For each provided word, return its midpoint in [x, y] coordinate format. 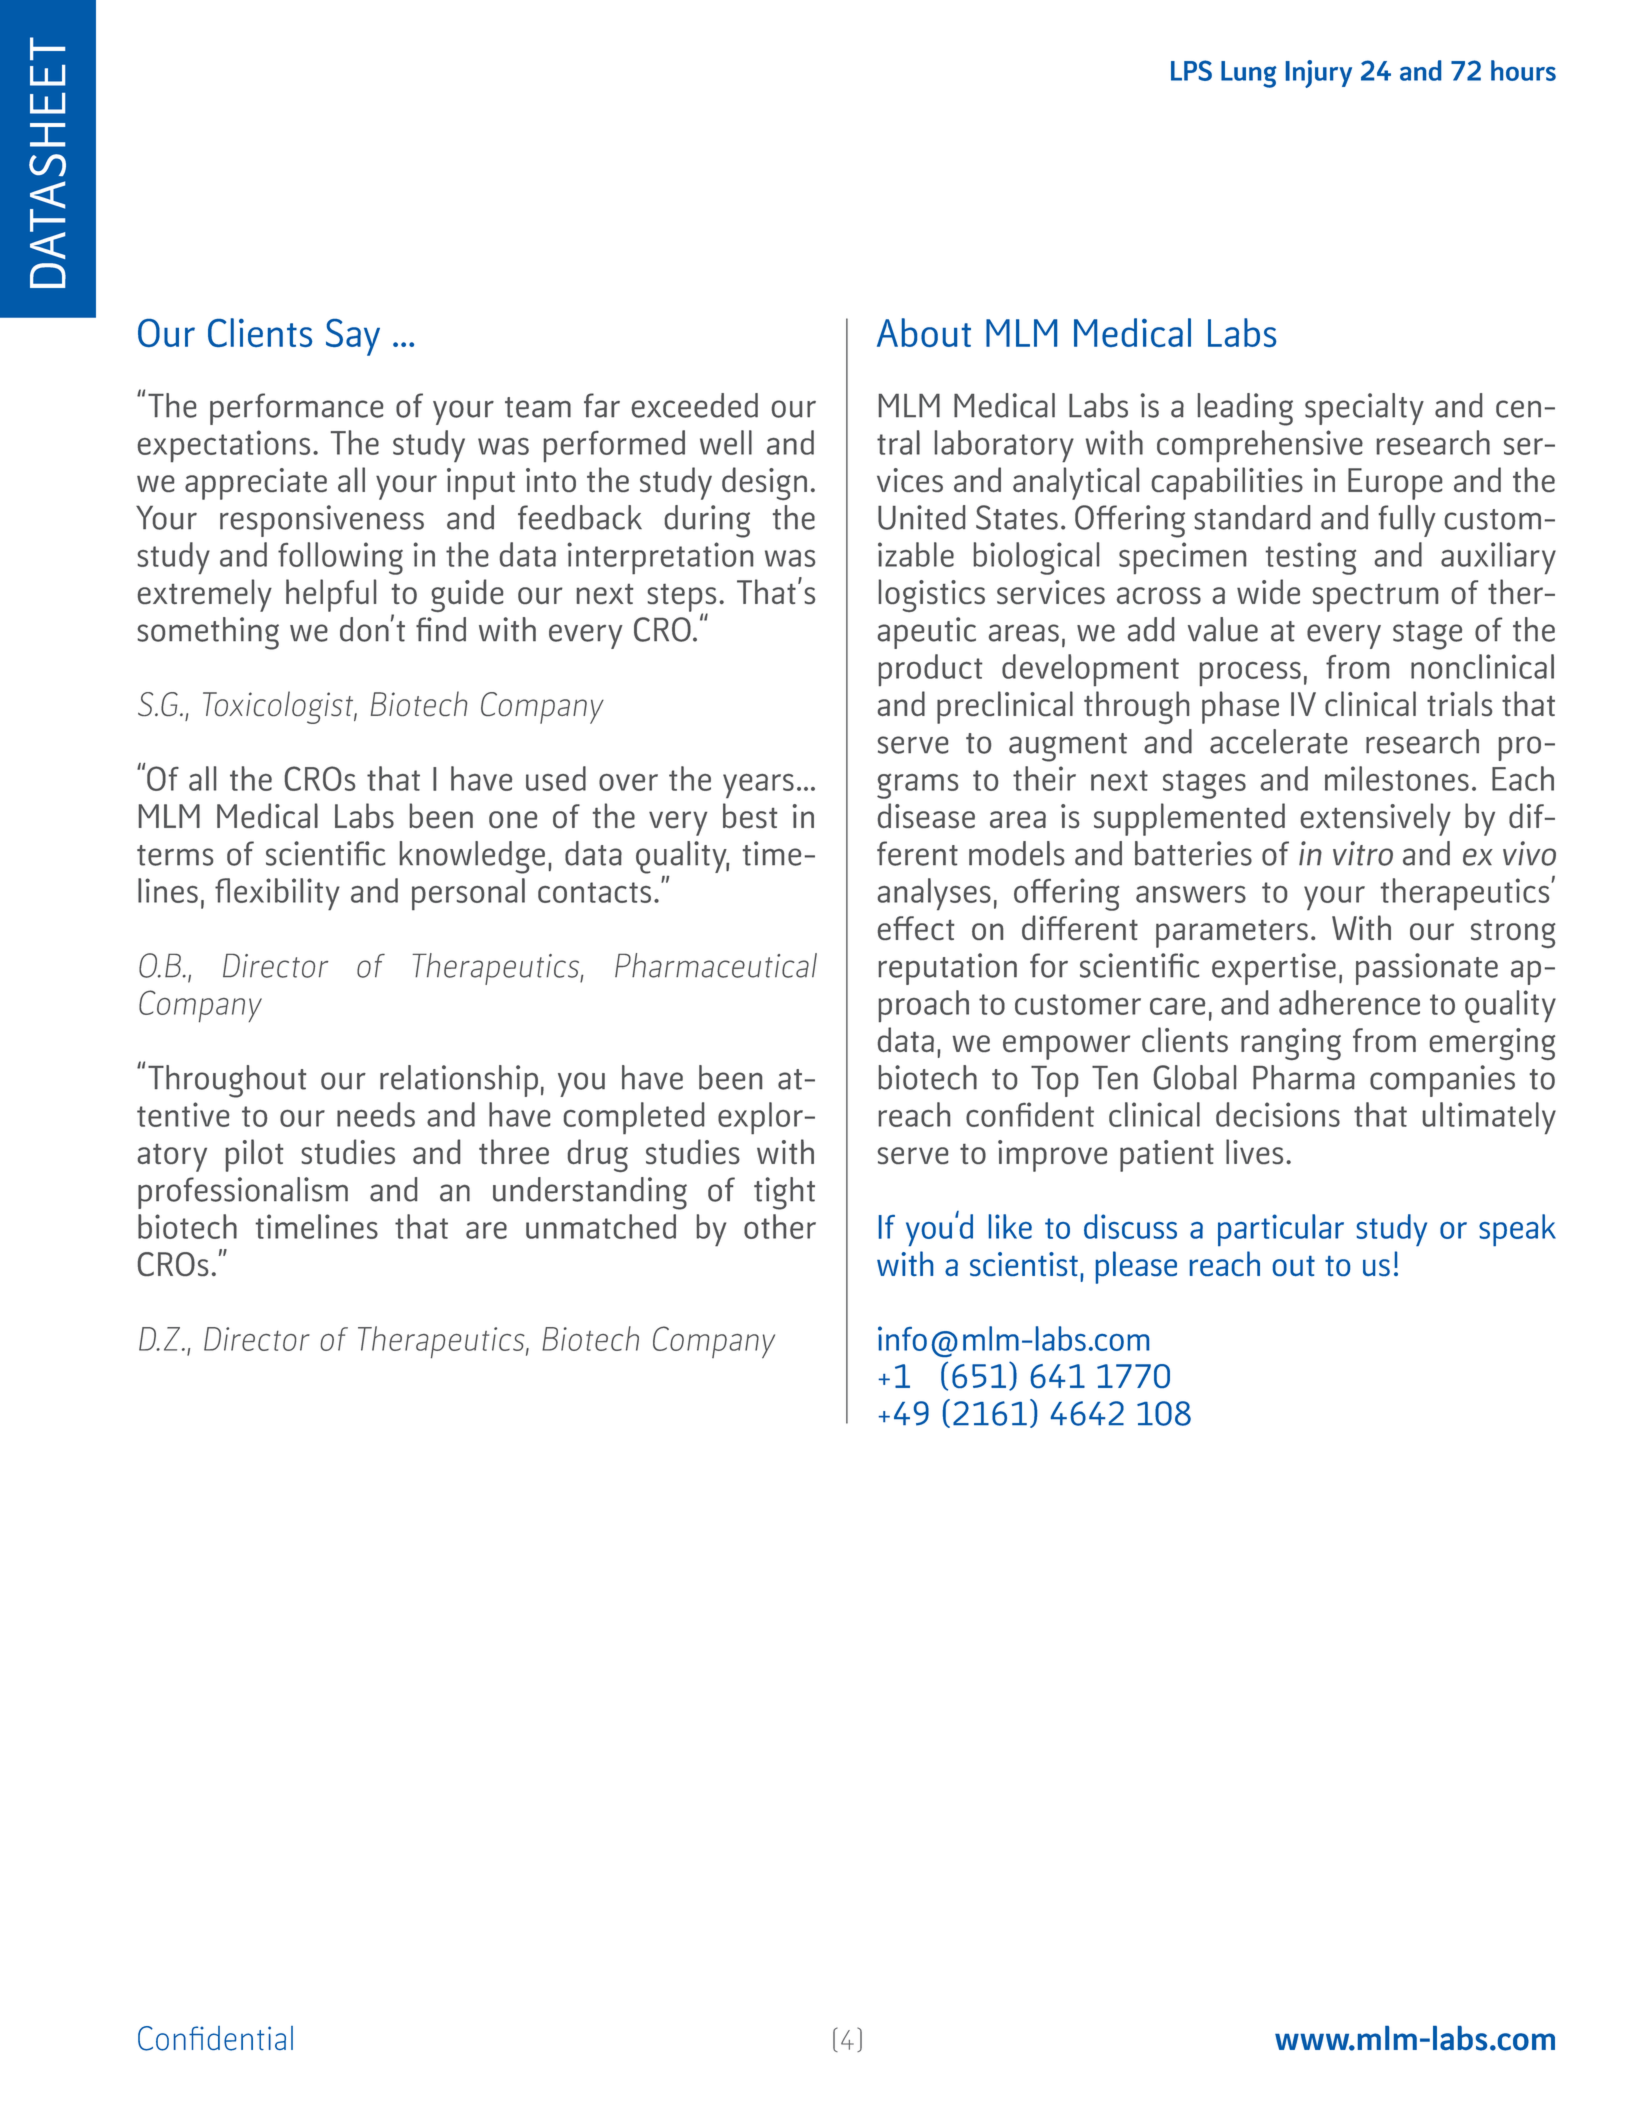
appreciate [256, 484]
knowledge [472, 857]
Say [353, 337]
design [764, 483]
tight [784, 1193]
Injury [1319, 74]
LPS [1191, 70]
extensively [1376, 819]
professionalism [243, 1193]
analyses [934, 894]
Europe [1395, 484]
